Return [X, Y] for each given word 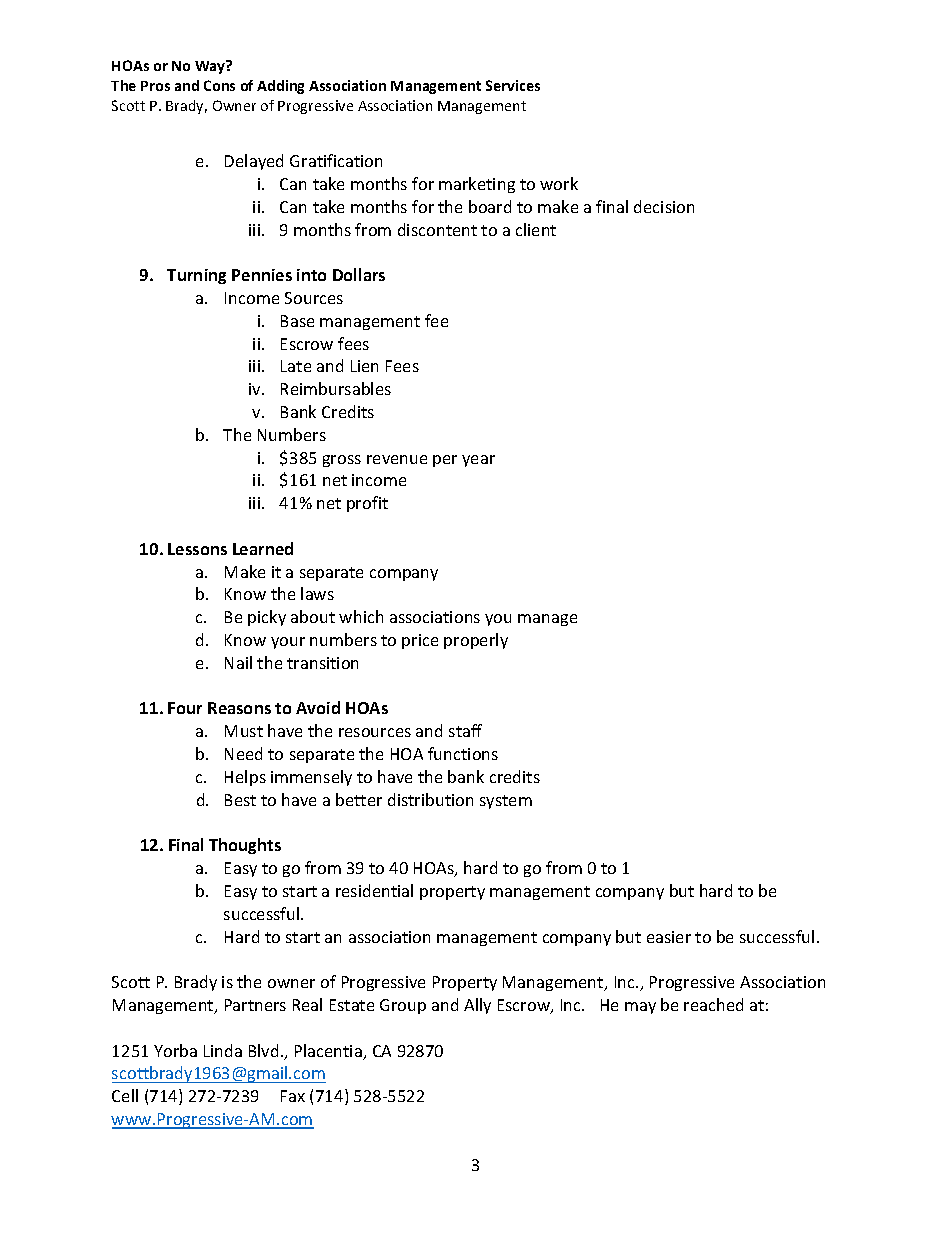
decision [664, 206]
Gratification [336, 160]
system [506, 802]
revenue [397, 459]
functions [463, 753]
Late [296, 366]
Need [243, 753]
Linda [223, 1050]
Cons [219, 85]
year [478, 461]
